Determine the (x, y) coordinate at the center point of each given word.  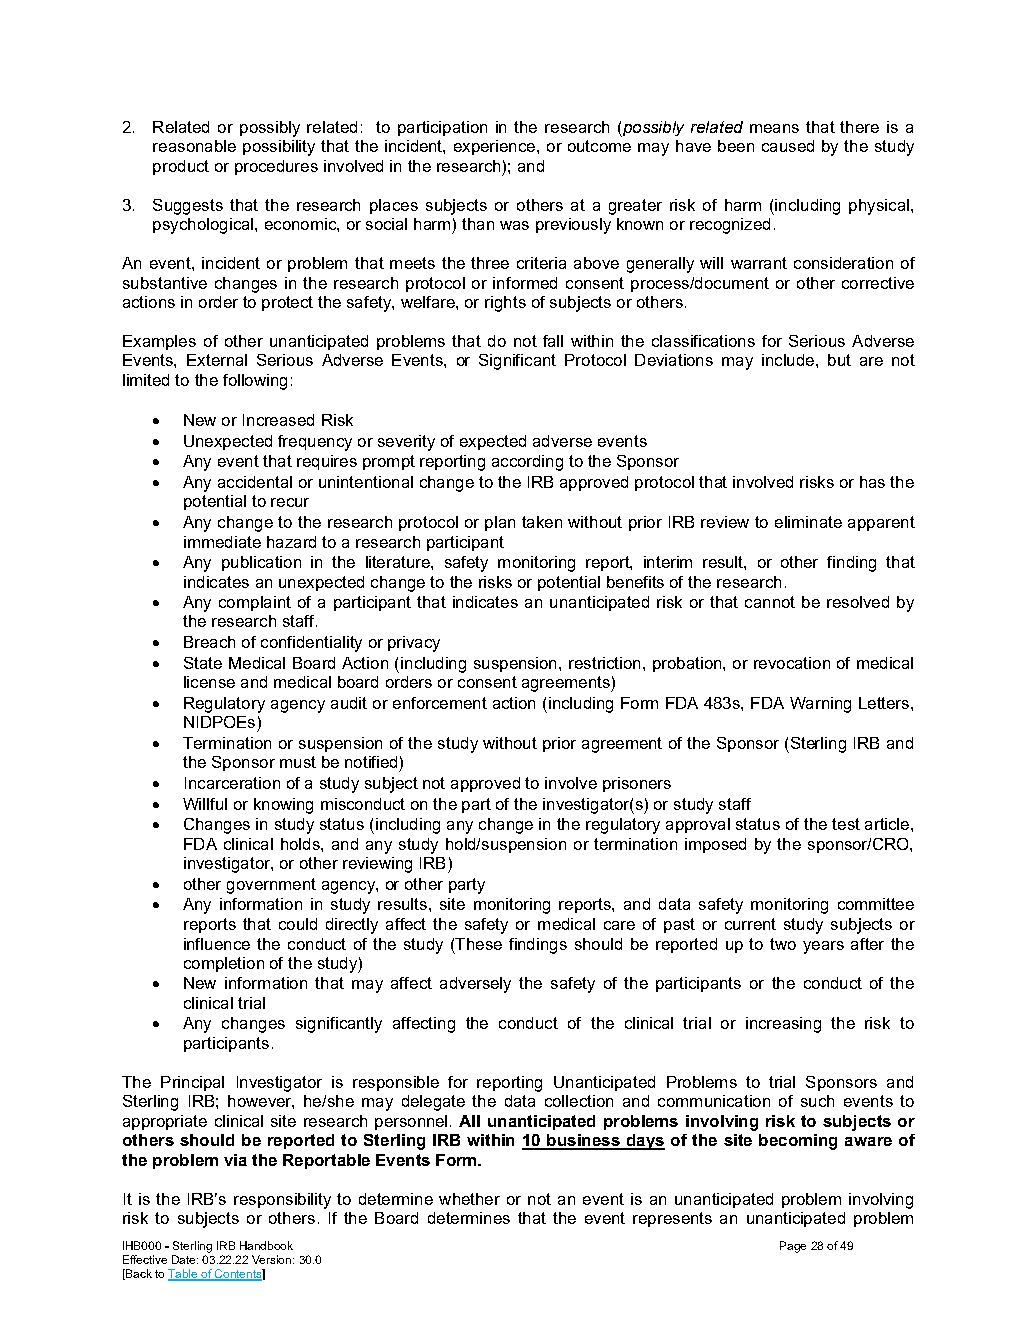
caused (788, 146)
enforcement (440, 703)
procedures (276, 167)
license (209, 682)
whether (469, 1199)
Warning (820, 705)
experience (494, 147)
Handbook (266, 1245)
